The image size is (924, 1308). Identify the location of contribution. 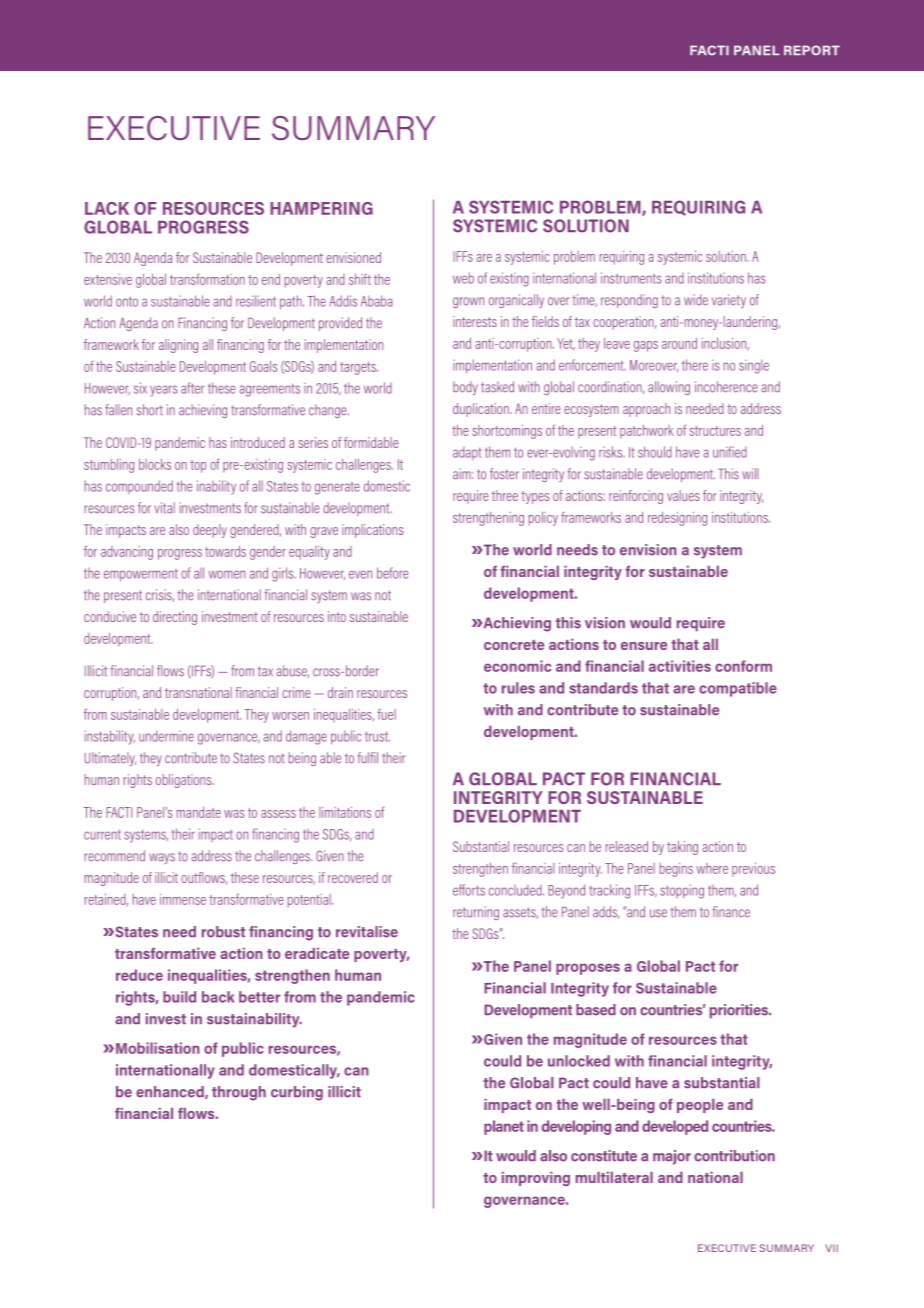
(734, 1156).
